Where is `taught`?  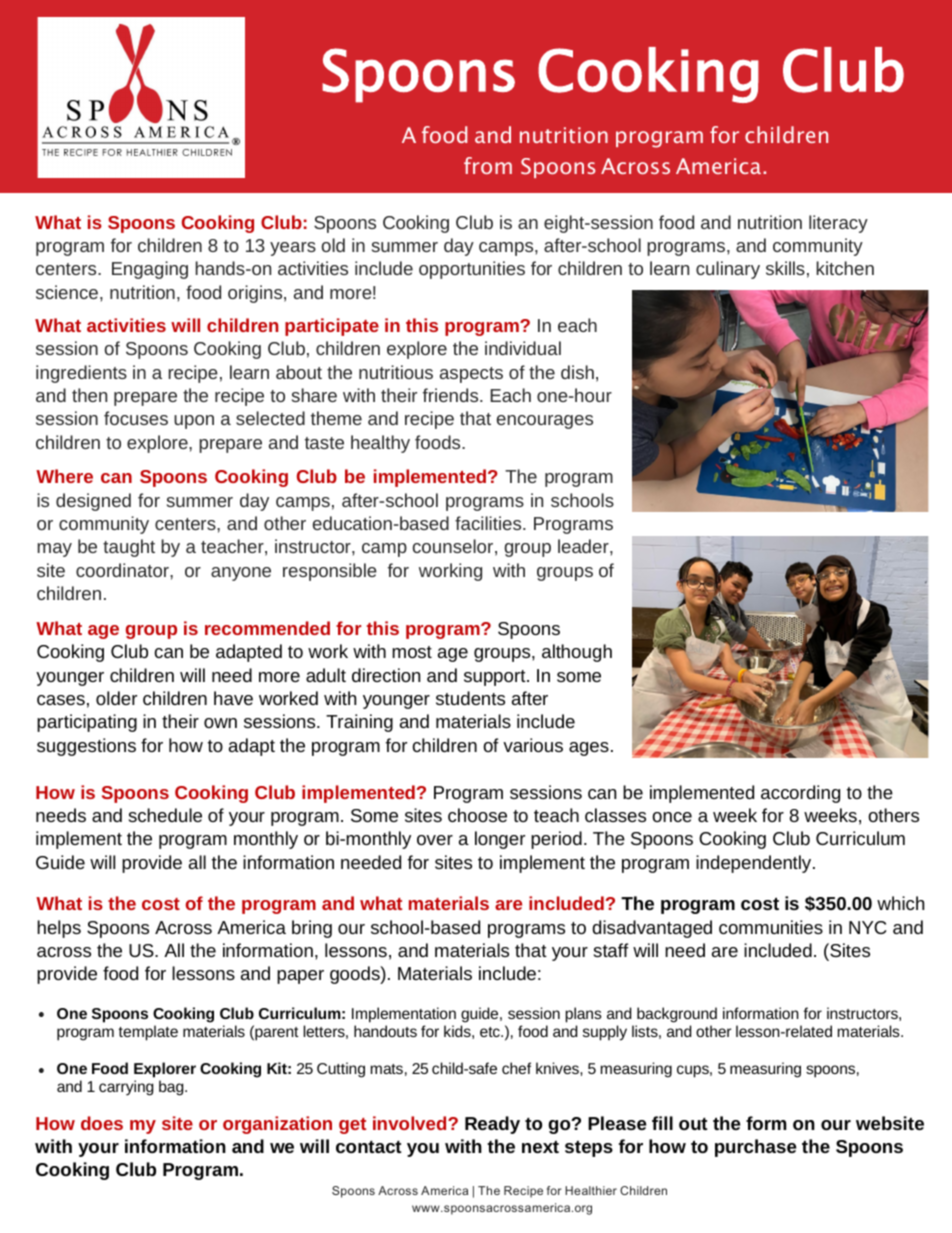
taught is located at coordinates (129, 548).
